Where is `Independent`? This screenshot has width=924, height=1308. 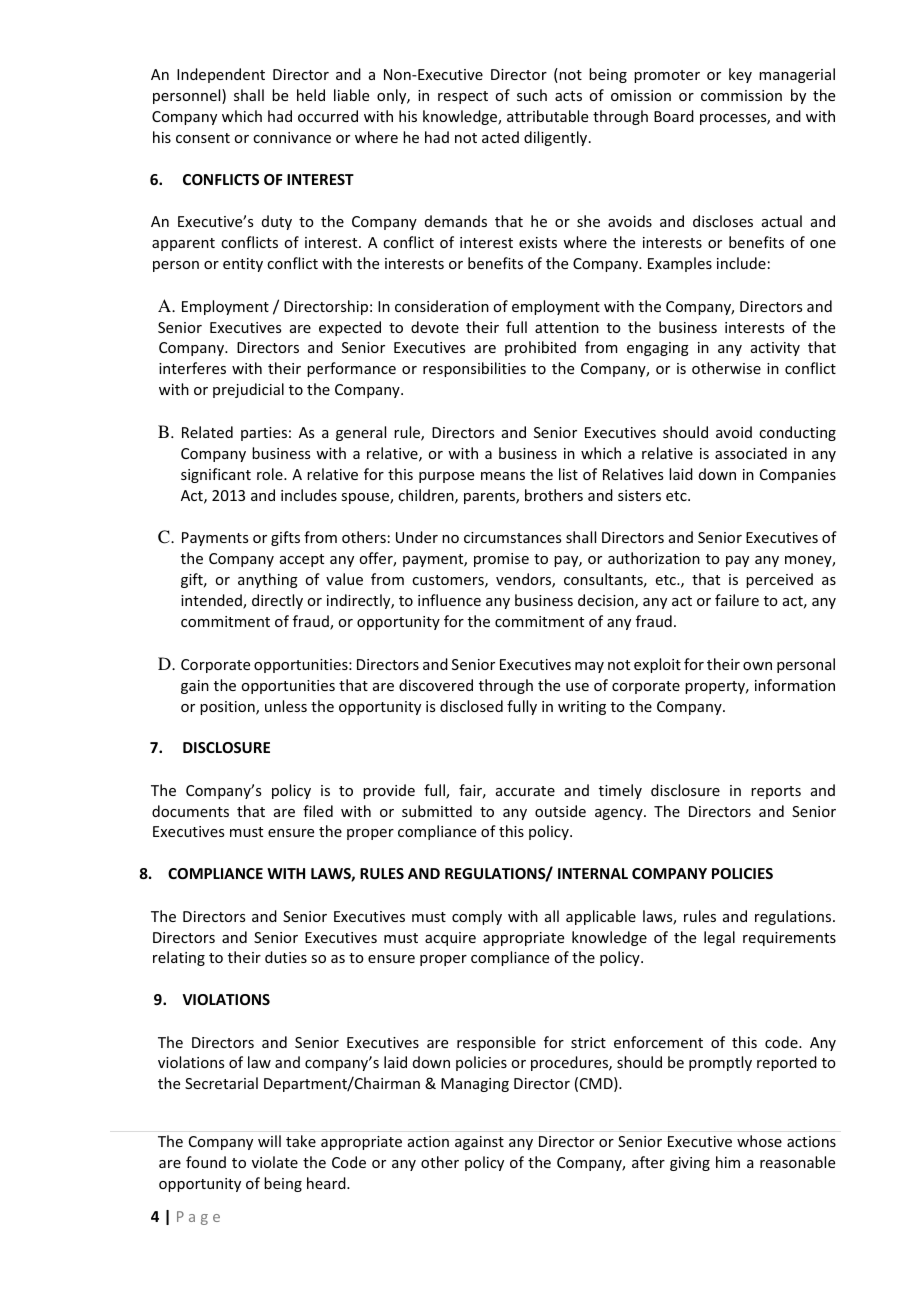 Independent is located at coordinates (221, 75).
